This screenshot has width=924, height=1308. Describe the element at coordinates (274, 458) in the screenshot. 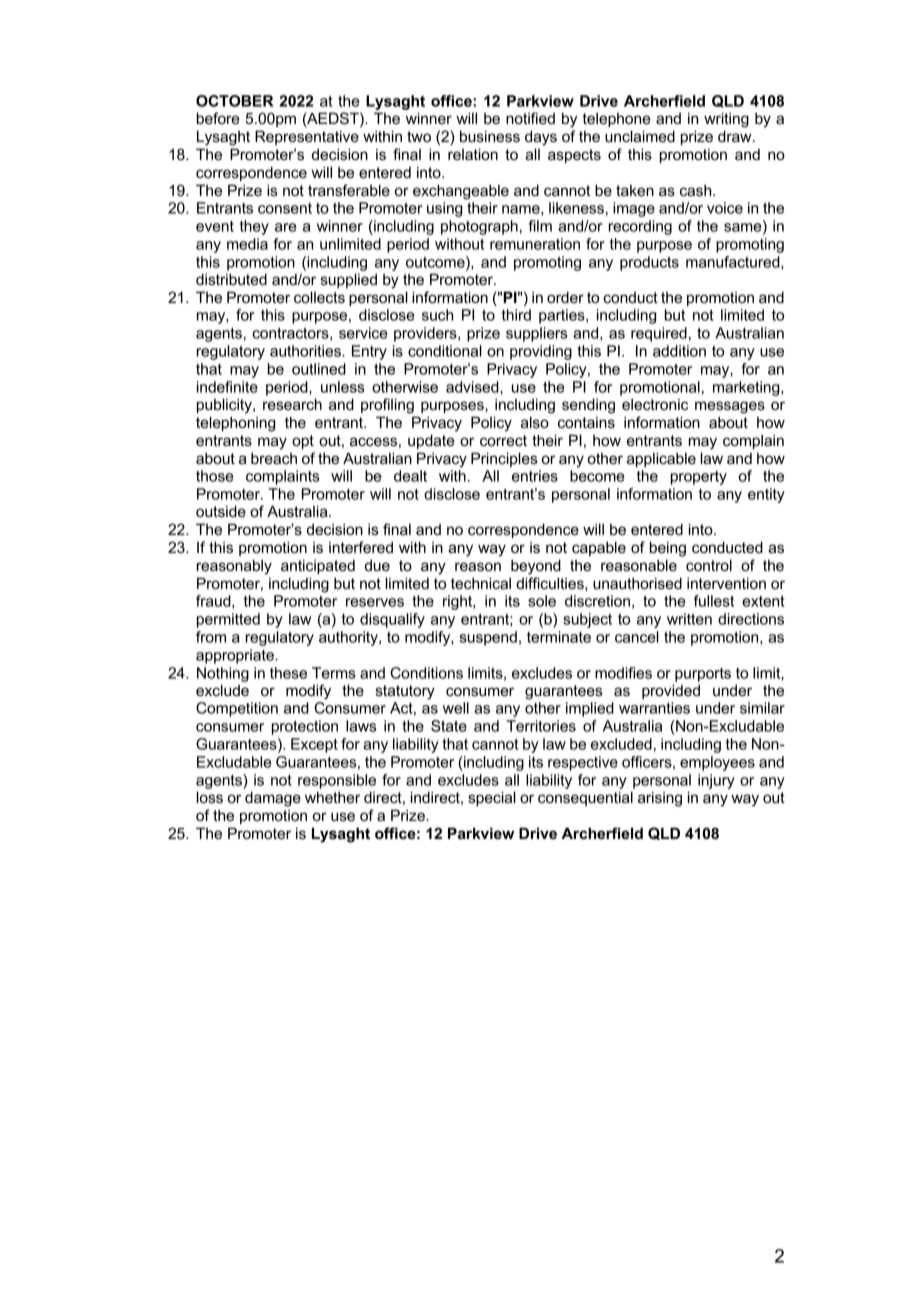

I see `breach` at that location.
